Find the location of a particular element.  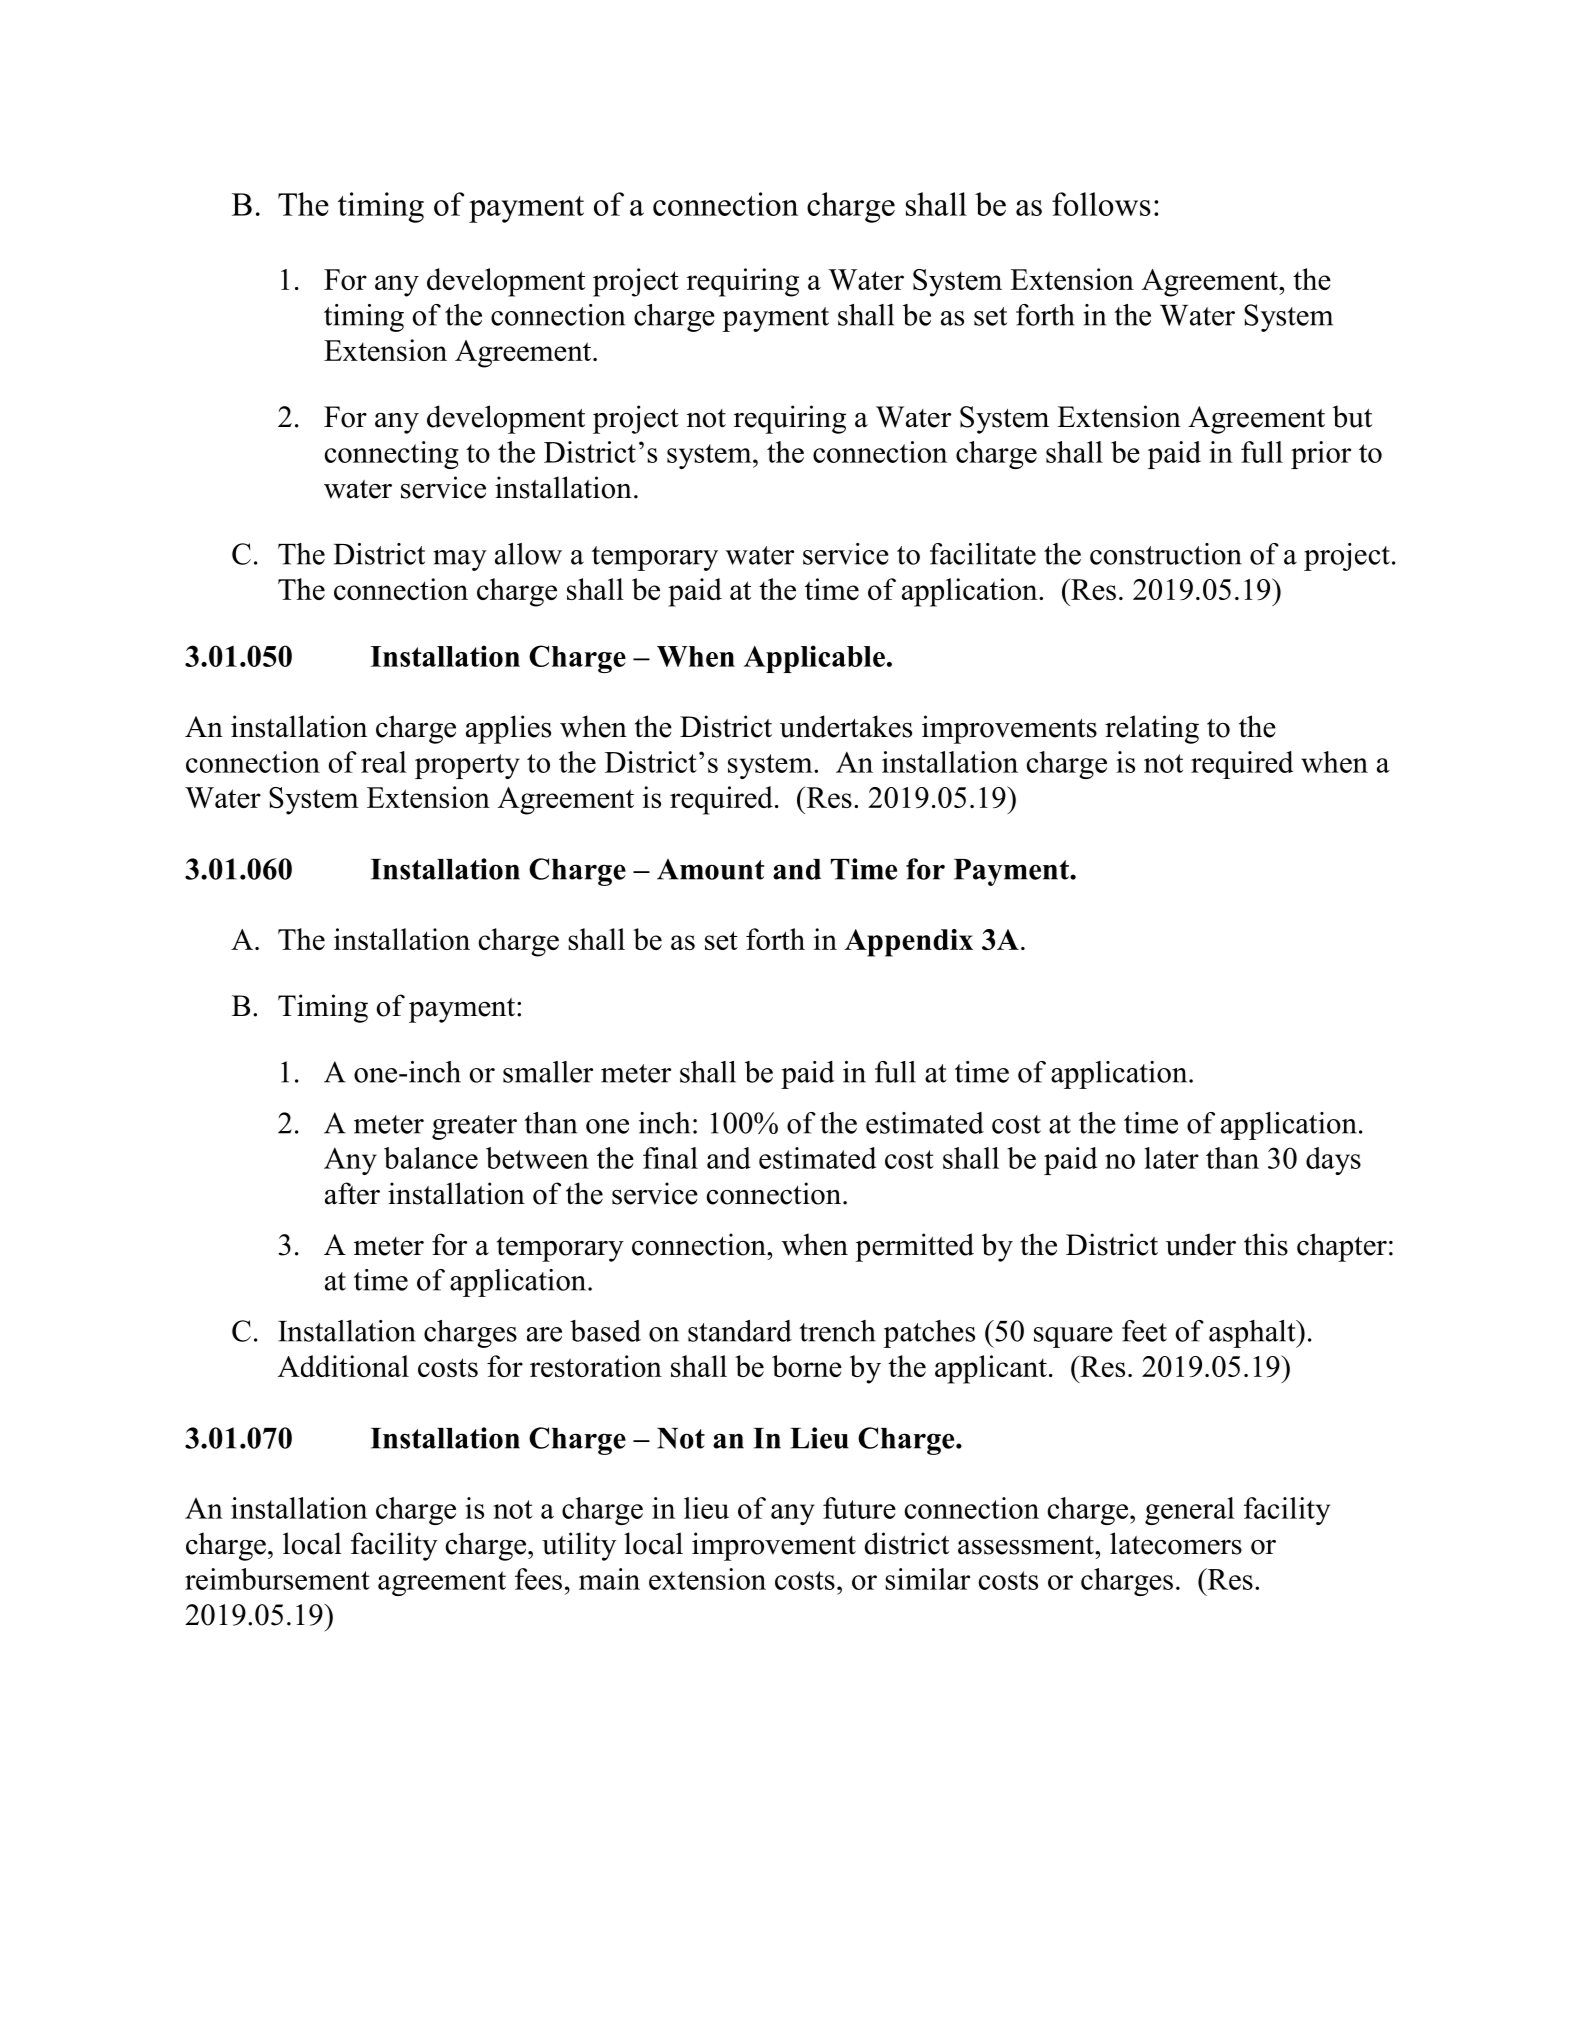

connecting is located at coordinates (392, 455).
